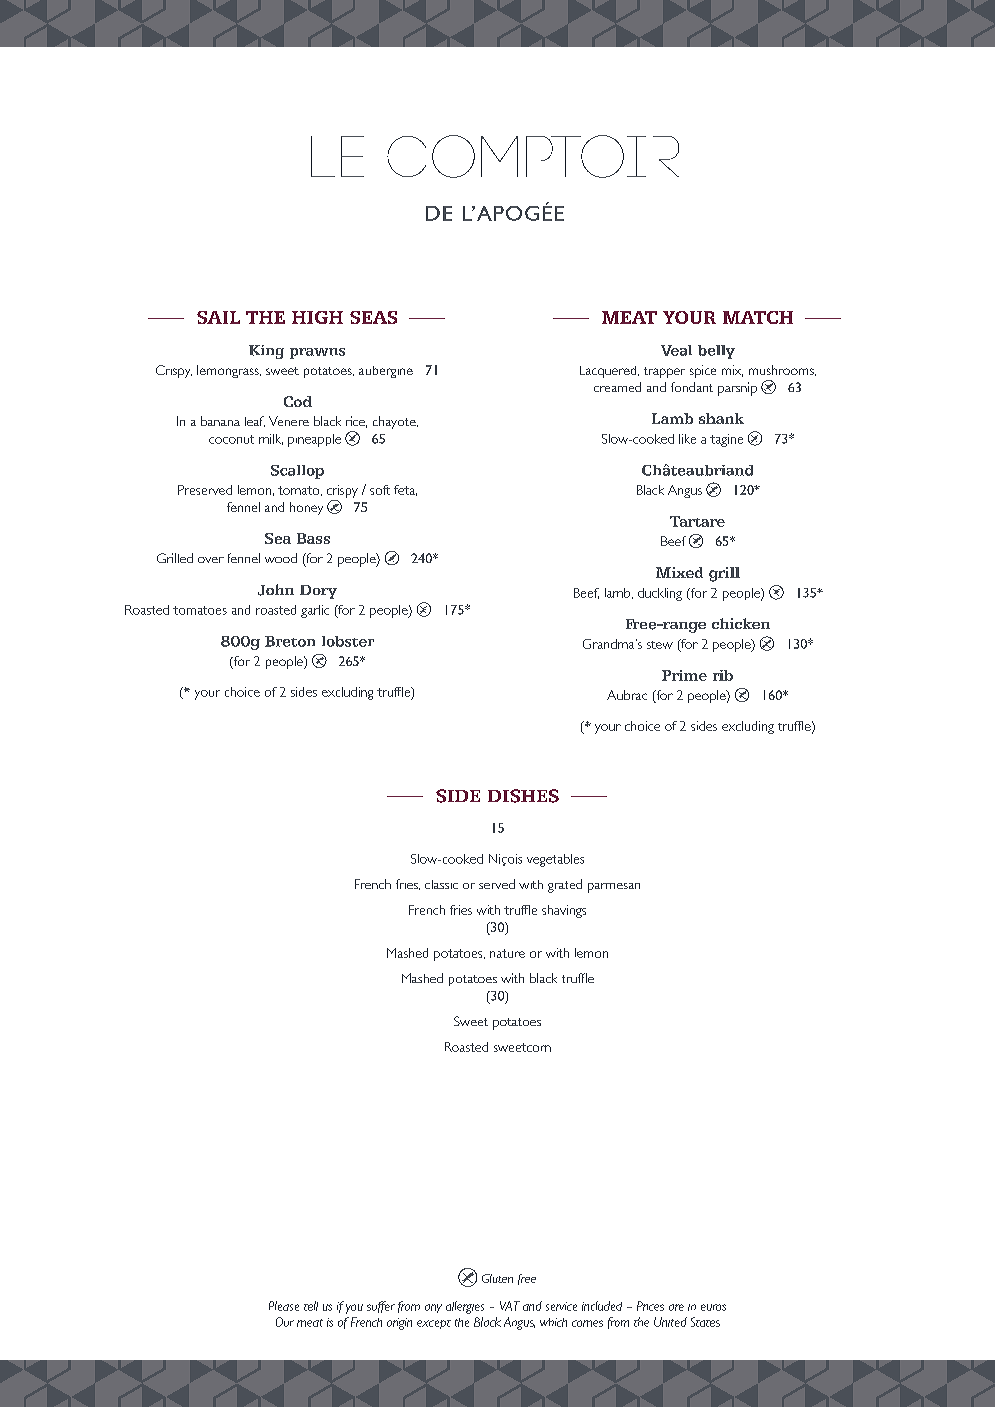 Image resolution: width=995 pixels, height=1407 pixels. Describe the element at coordinates (676, 350) in the page. I see `Veal` at that location.
